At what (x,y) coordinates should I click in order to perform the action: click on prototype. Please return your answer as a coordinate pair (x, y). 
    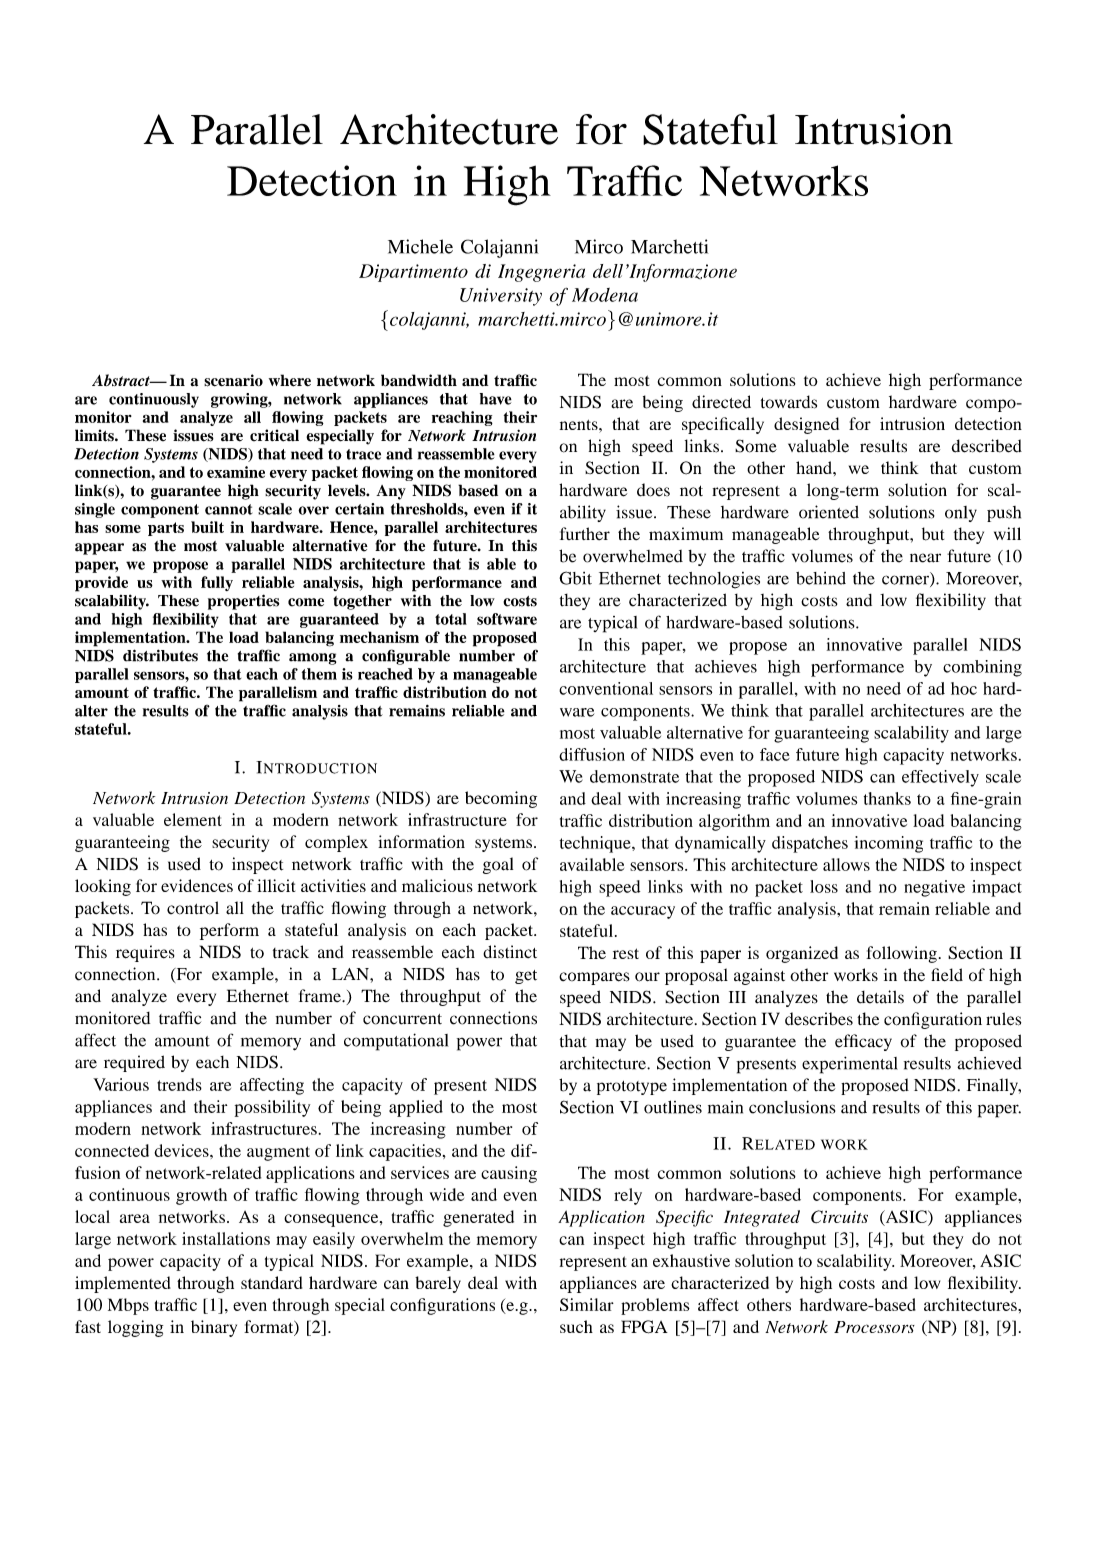
    Looking at the image, I should click on (632, 1088).
